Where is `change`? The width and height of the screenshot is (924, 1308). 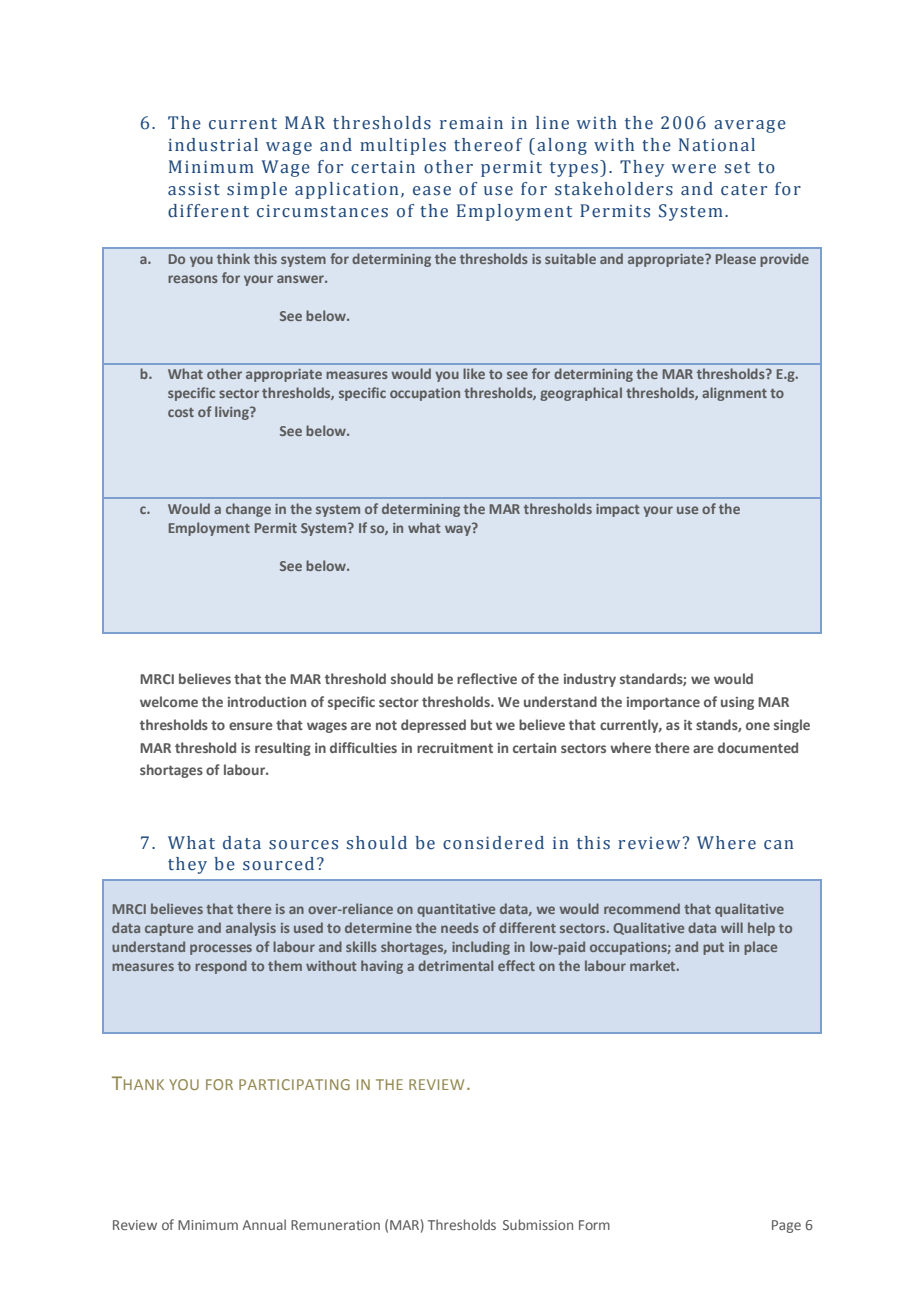 change is located at coordinates (248, 510).
